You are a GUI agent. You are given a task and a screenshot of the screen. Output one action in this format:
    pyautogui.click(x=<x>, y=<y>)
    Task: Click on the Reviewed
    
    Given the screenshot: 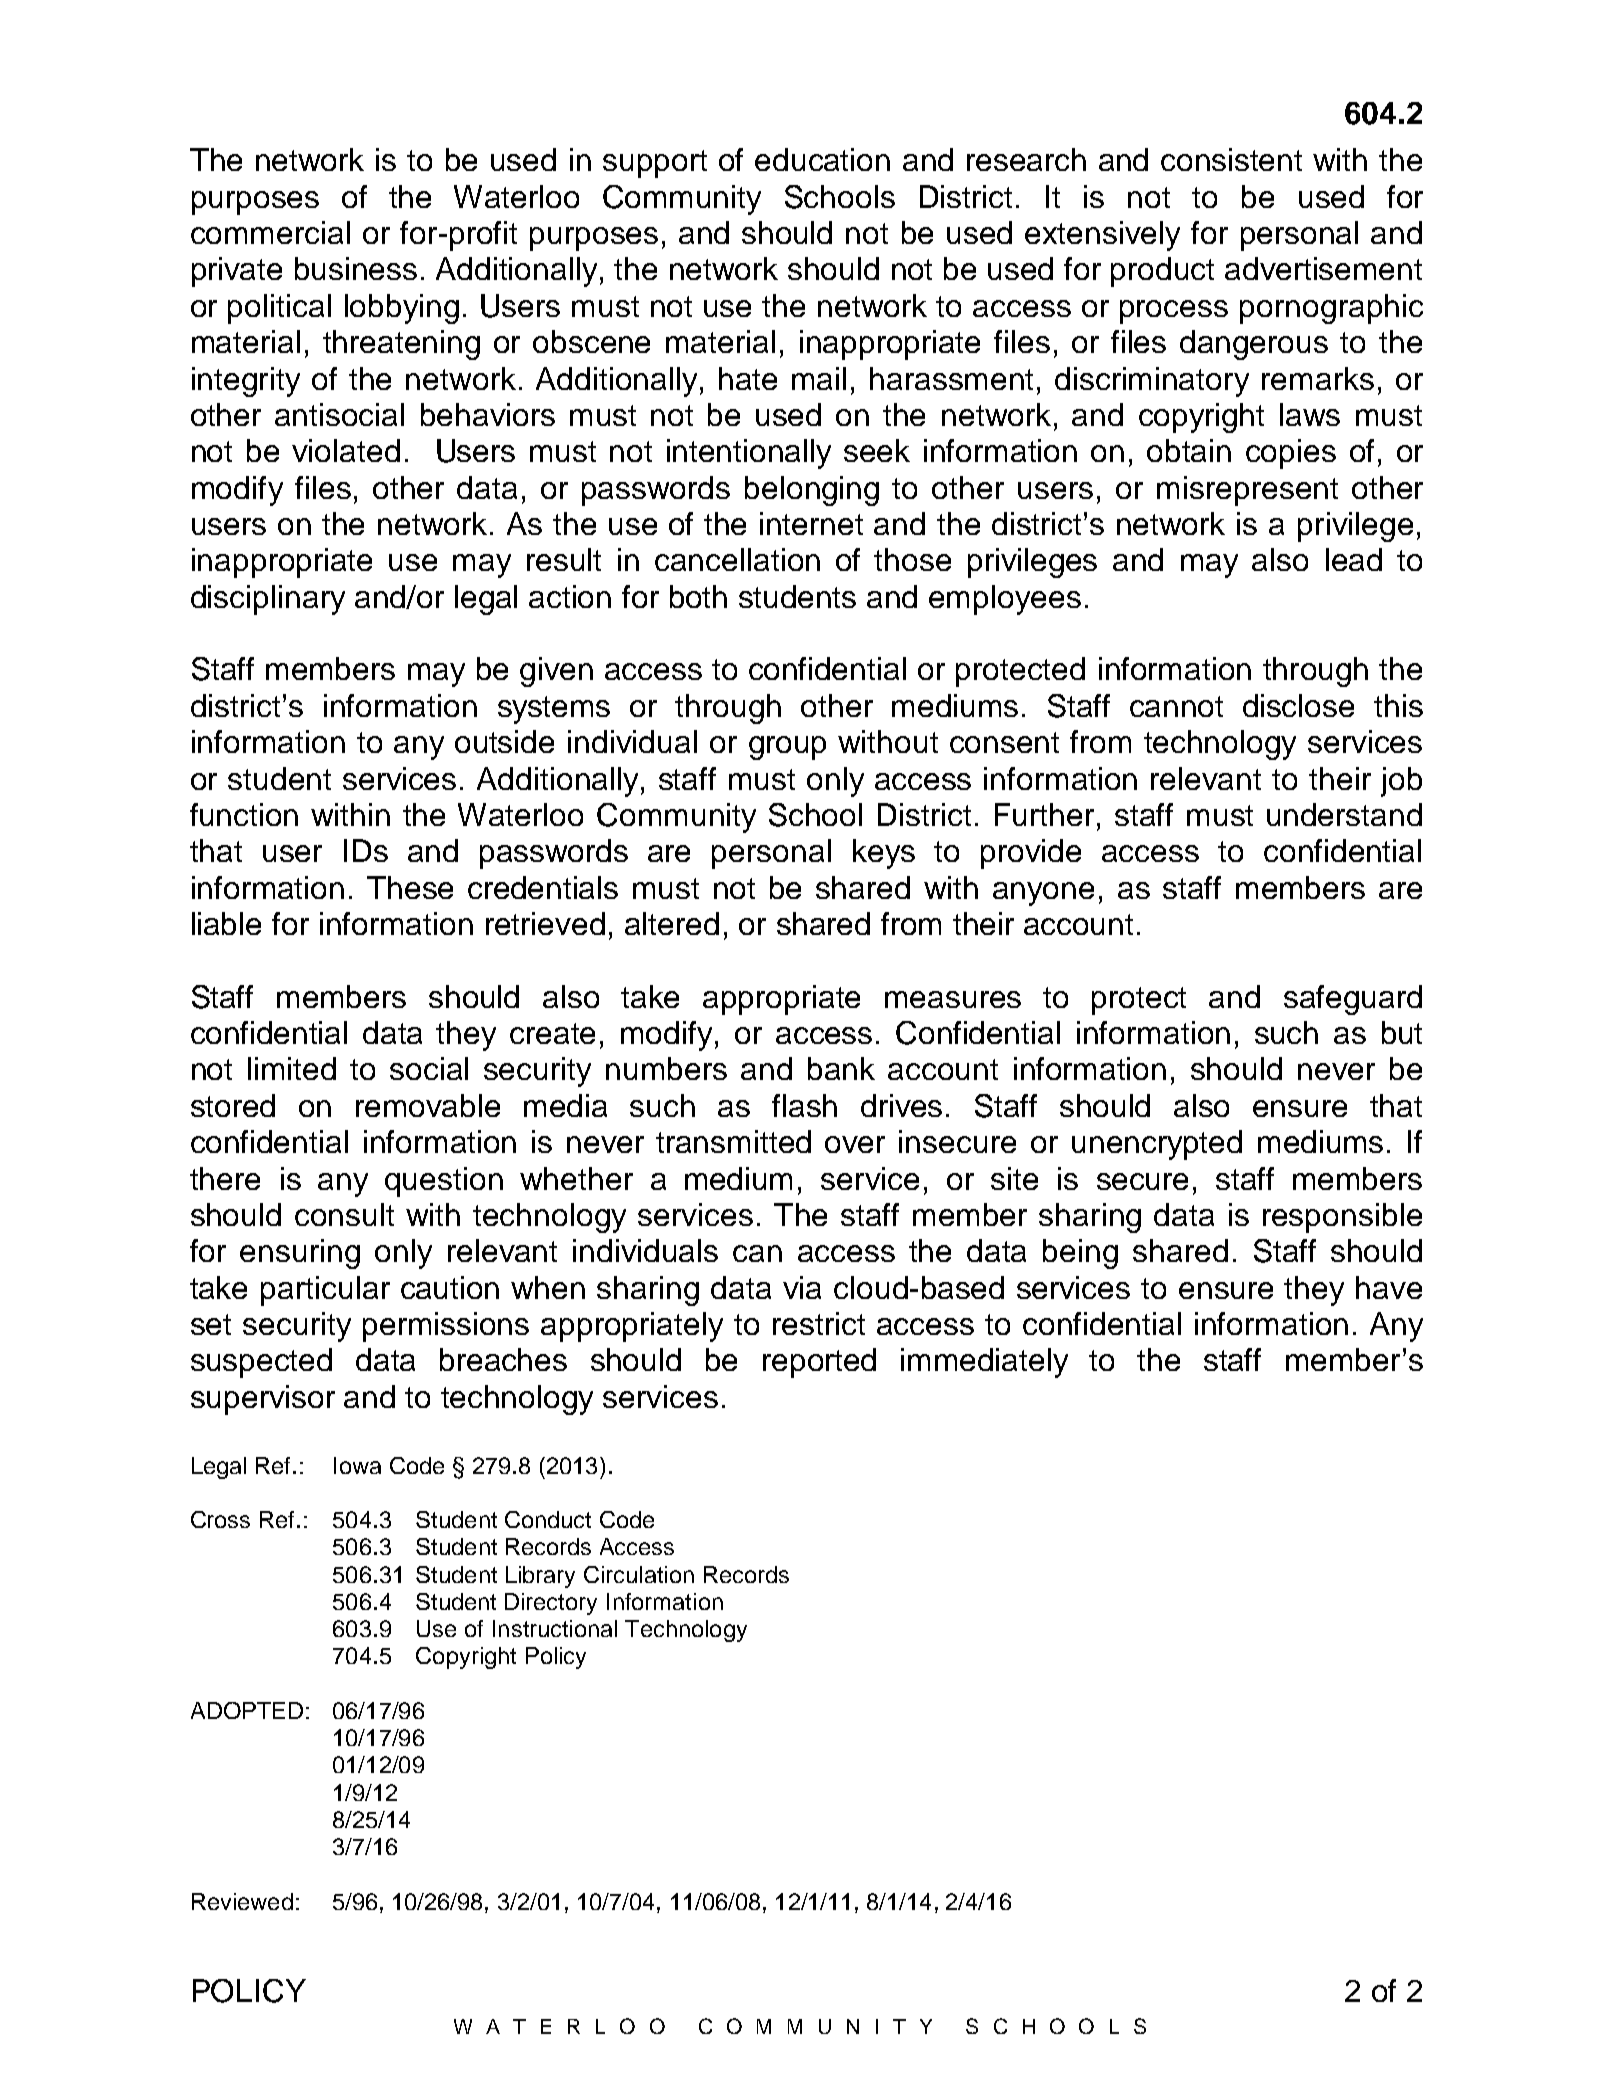 What is the action you would take?
    pyautogui.click(x=242, y=1901)
